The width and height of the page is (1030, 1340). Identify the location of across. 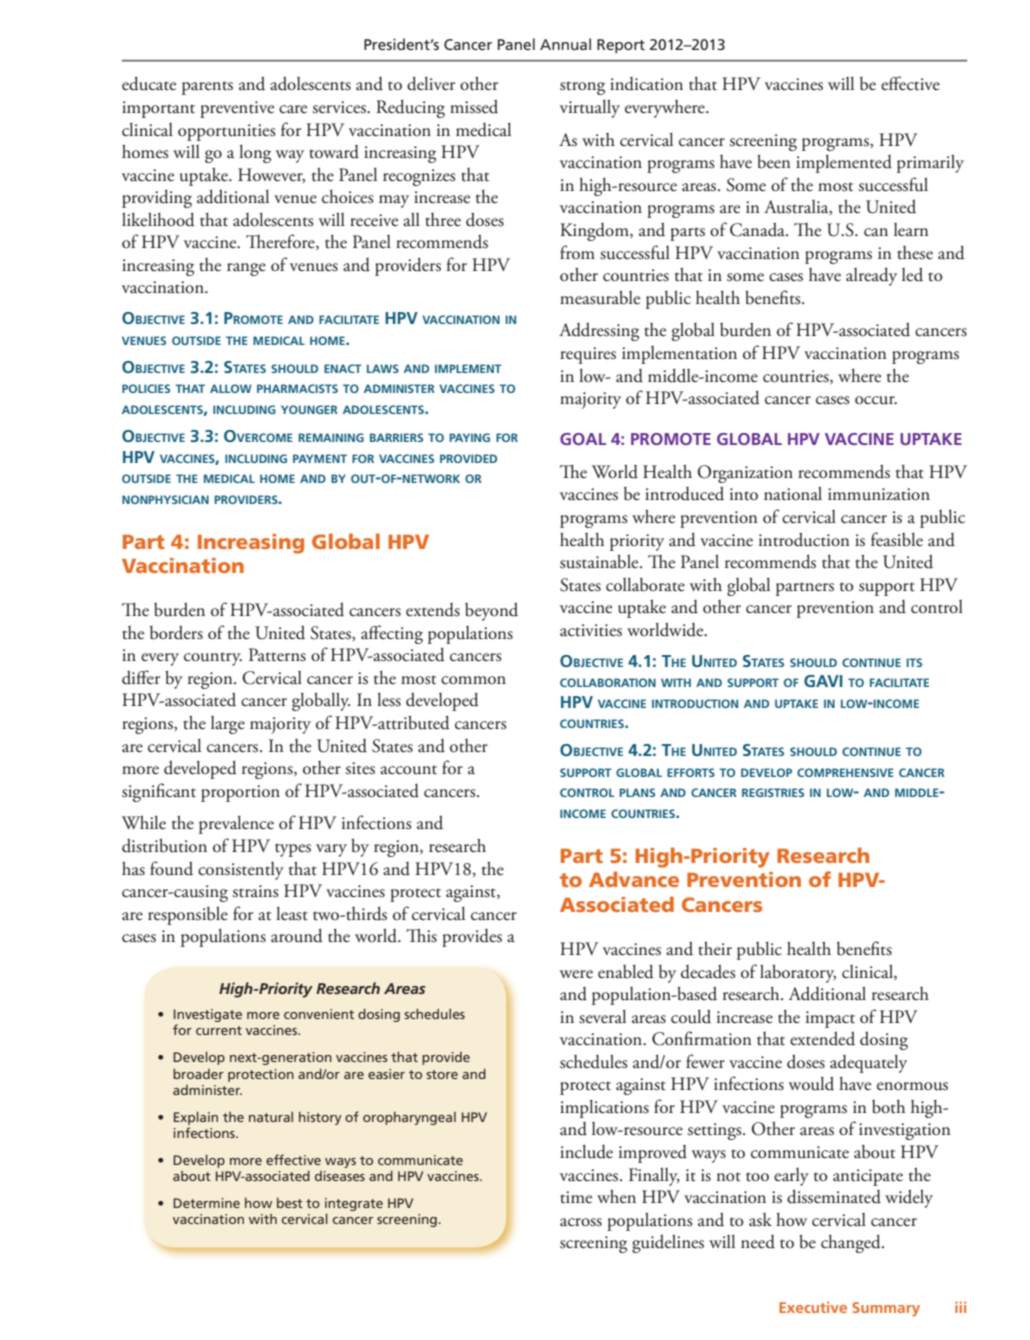
(581, 1222).
